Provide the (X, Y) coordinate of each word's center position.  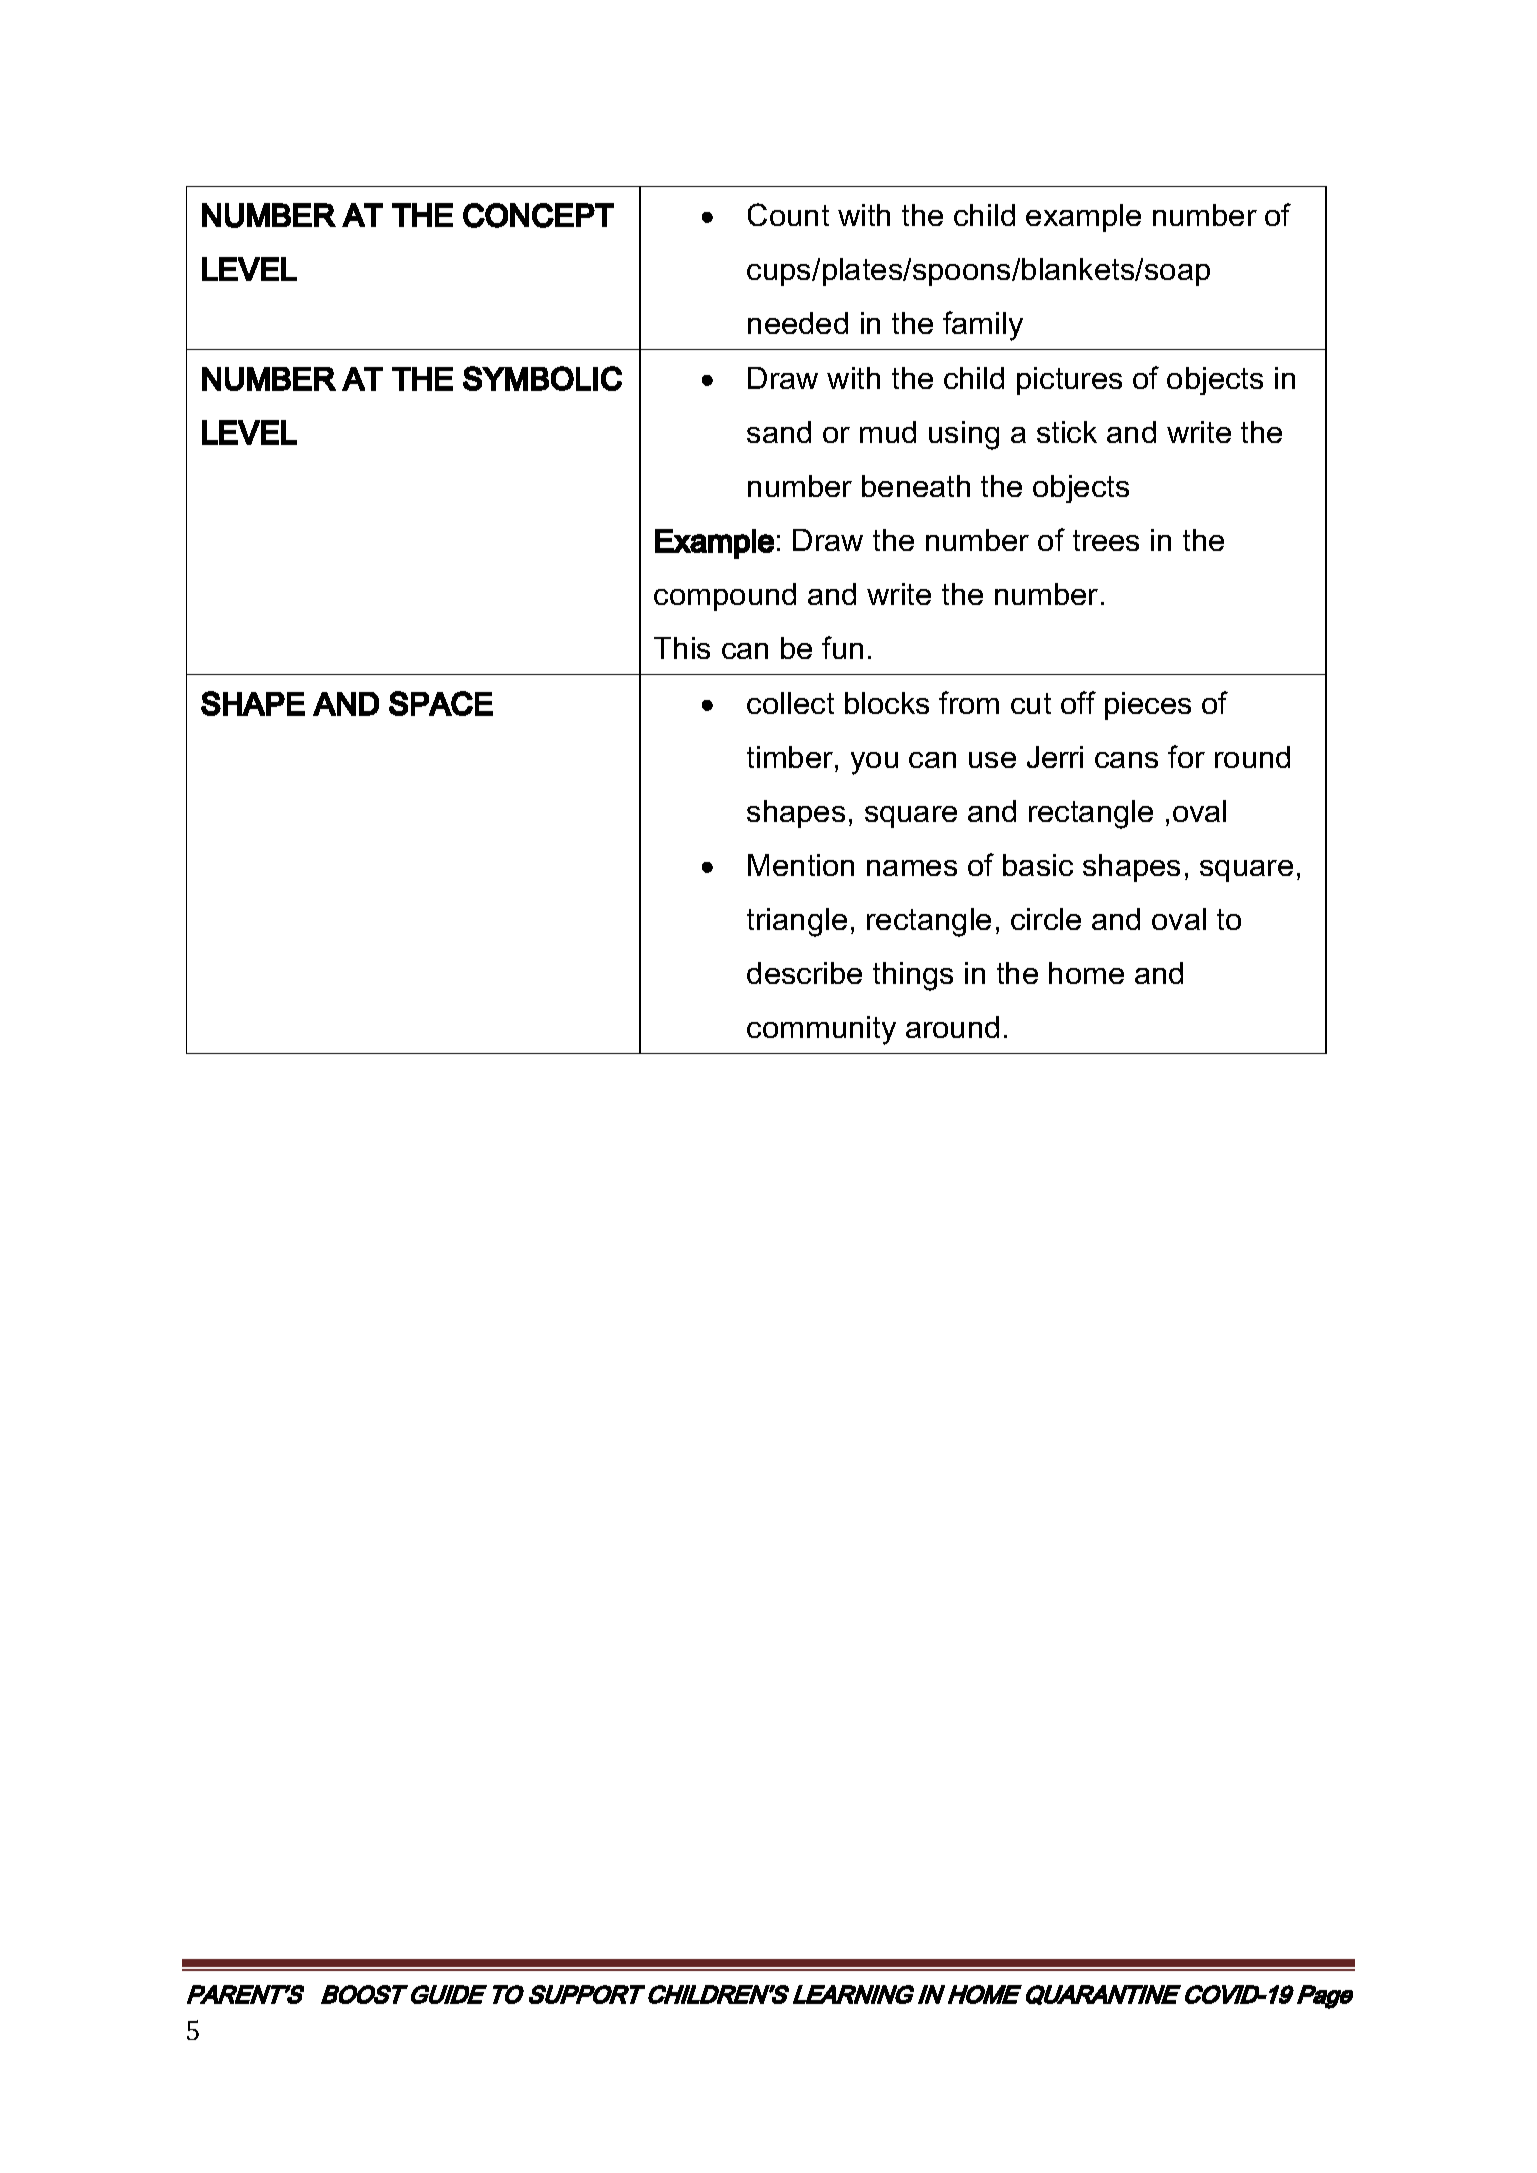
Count (788, 214)
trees (1106, 540)
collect (790, 703)
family (983, 326)
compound (725, 597)
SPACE (441, 703)
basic (1038, 865)
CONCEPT (538, 215)
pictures (1069, 381)
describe (804, 973)
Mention (801, 865)
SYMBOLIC (542, 378)
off (1078, 702)
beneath (916, 486)
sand (779, 432)
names (912, 868)
